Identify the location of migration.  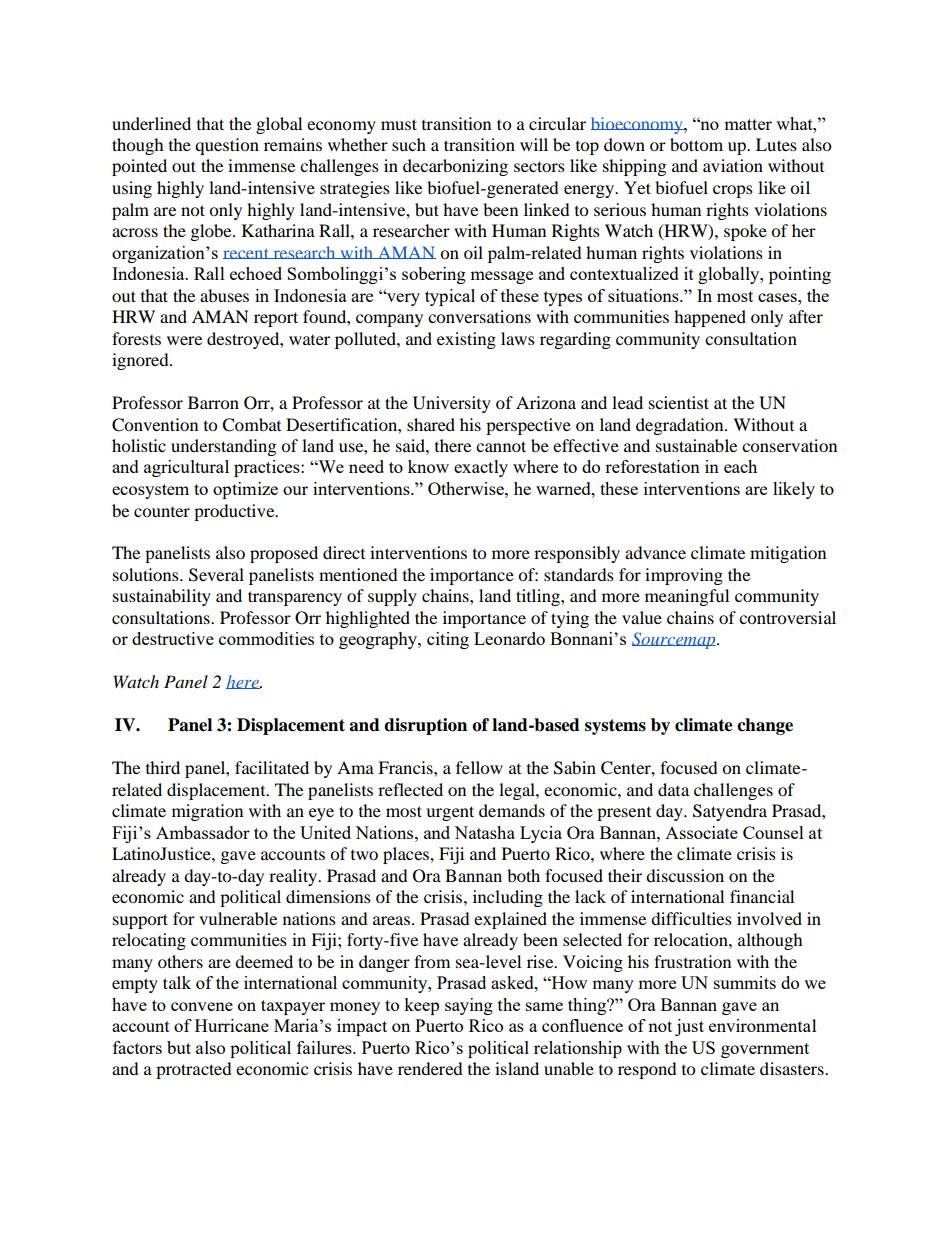
(207, 812).
